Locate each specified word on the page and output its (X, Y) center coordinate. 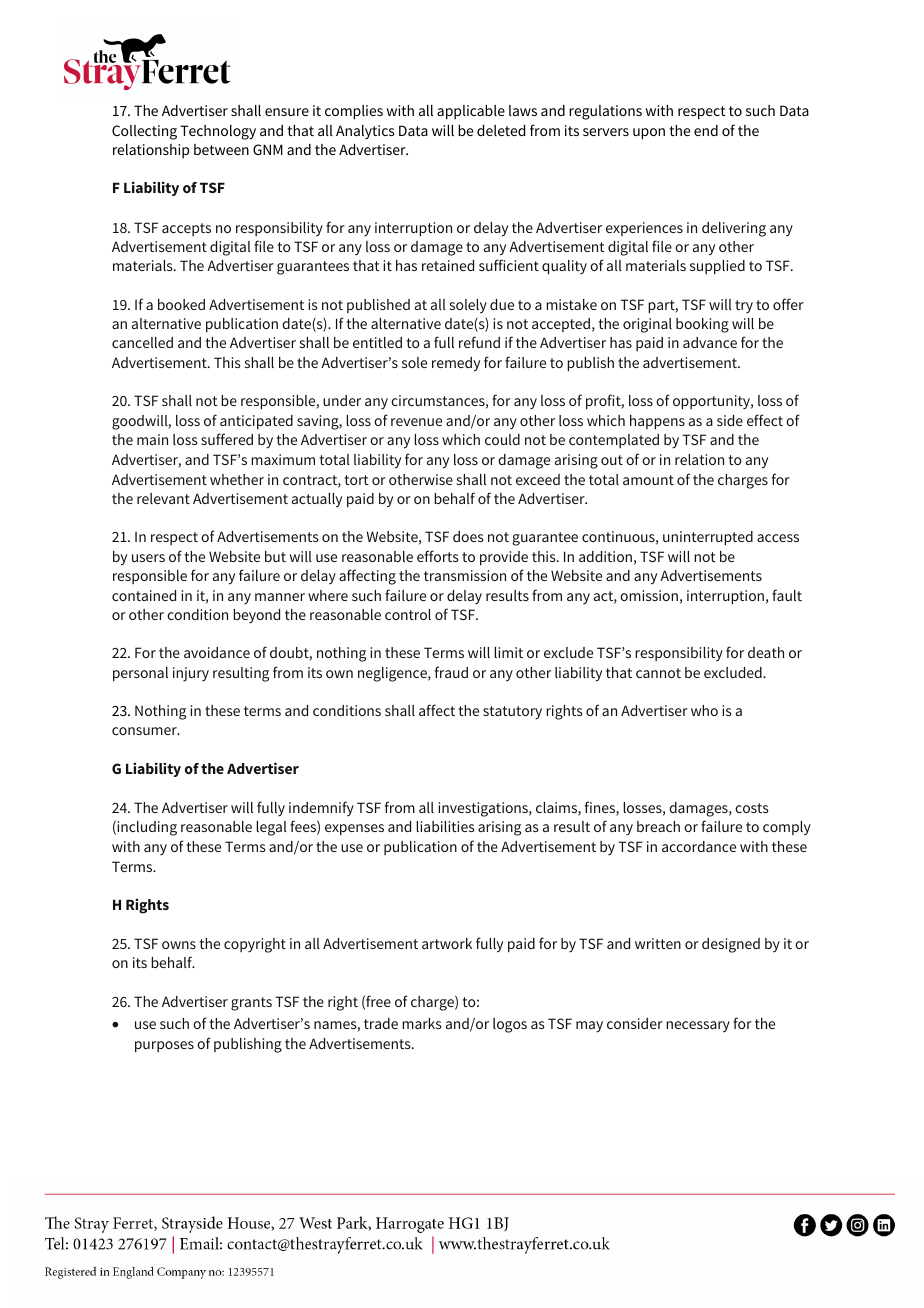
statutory (512, 713)
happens (657, 422)
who (704, 710)
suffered (227, 439)
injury (191, 674)
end (706, 130)
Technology (218, 132)
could (502, 439)
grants (251, 1004)
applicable (471, 112)
